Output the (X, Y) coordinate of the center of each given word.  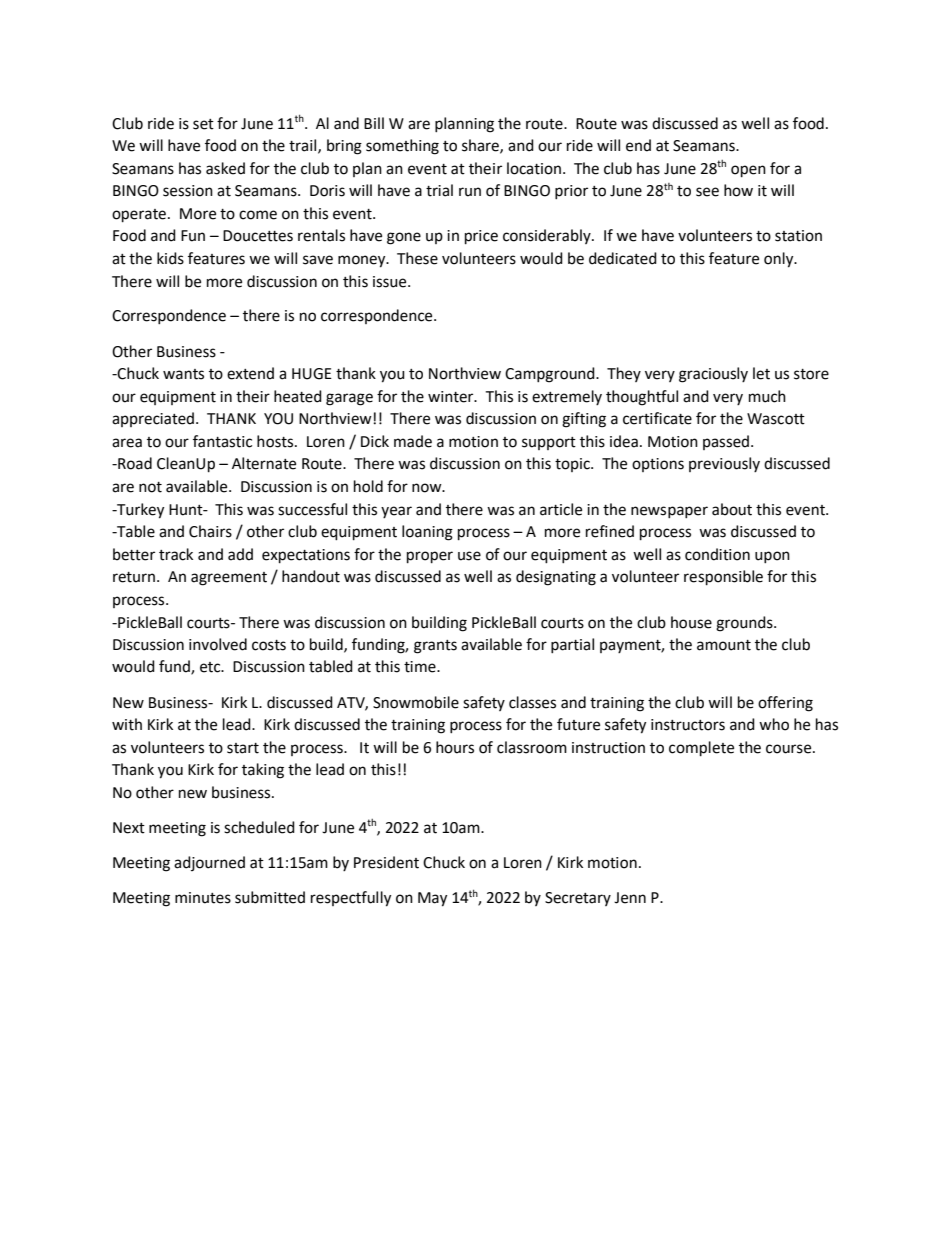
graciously (713, 375)
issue (391, 282)
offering (785, 704)
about (732, 509)
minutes (203, 898)
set (203, 124)
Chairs (210, 531)
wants (183, 374)
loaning (427, 533)
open (748, 171)
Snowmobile (416, 702)
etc (211, 667)
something (402, 147)
